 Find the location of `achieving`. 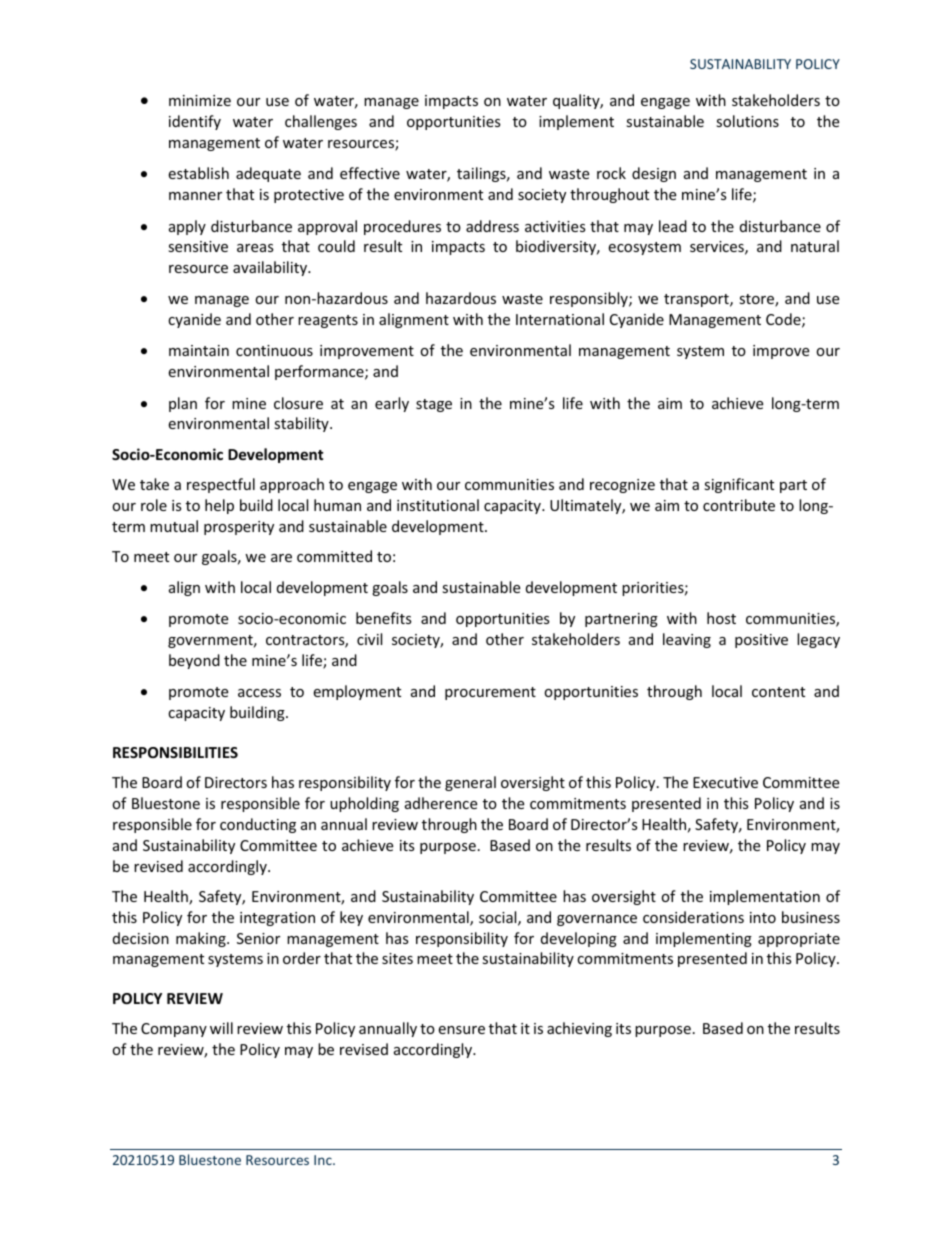

achieving is located at coordinates (579, 1029).
